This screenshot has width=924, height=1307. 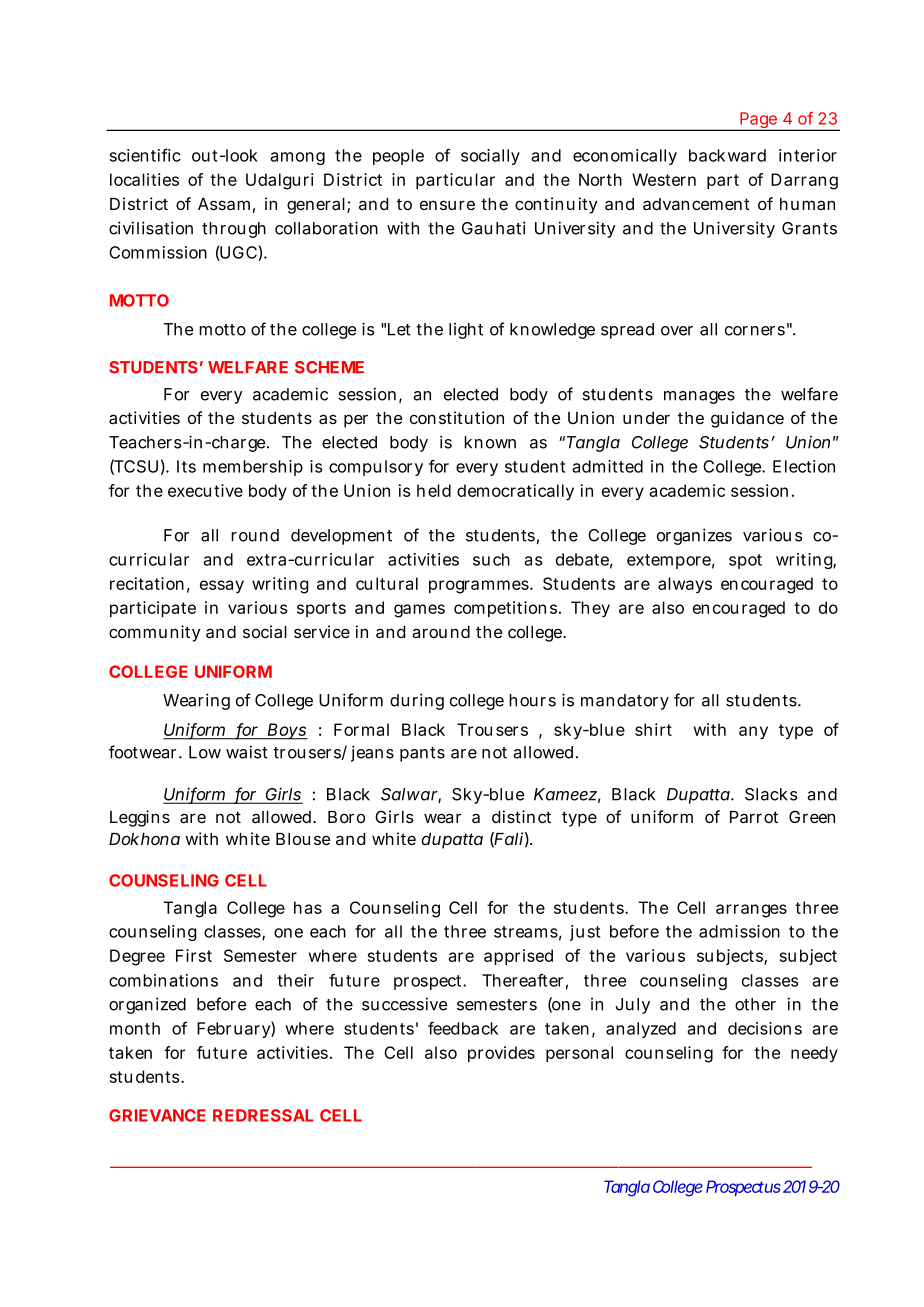 I want to click on backward, so click(x=727, y=155).
